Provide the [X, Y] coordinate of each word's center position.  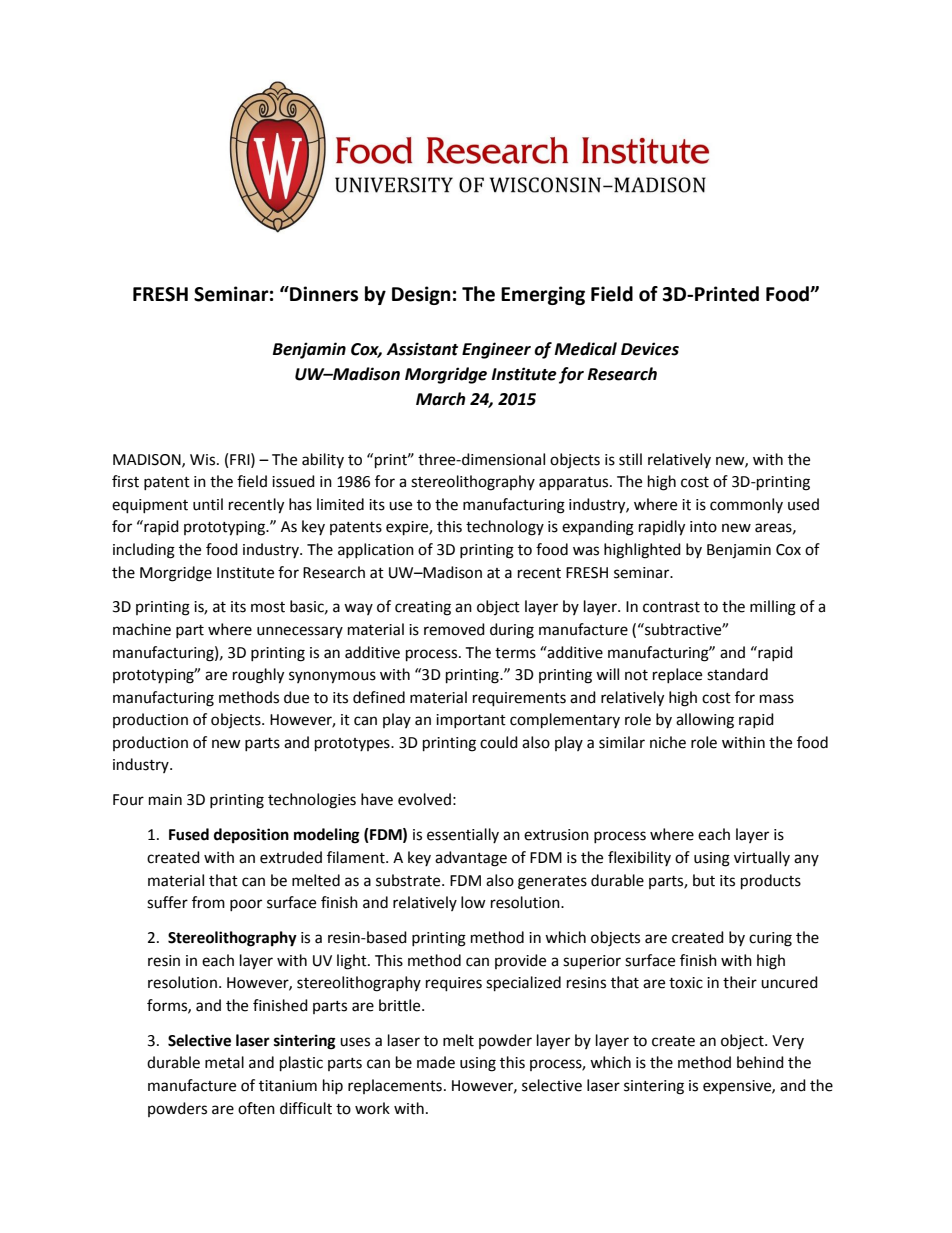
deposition [251, 836]
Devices [650, 349]
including [144, 551]
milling [773, 608]
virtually [762, 858]
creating [423, 608]
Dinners [323, 294]
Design [421, 295]
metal [224, 1062]
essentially [463, 835]
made [436, 1062]
